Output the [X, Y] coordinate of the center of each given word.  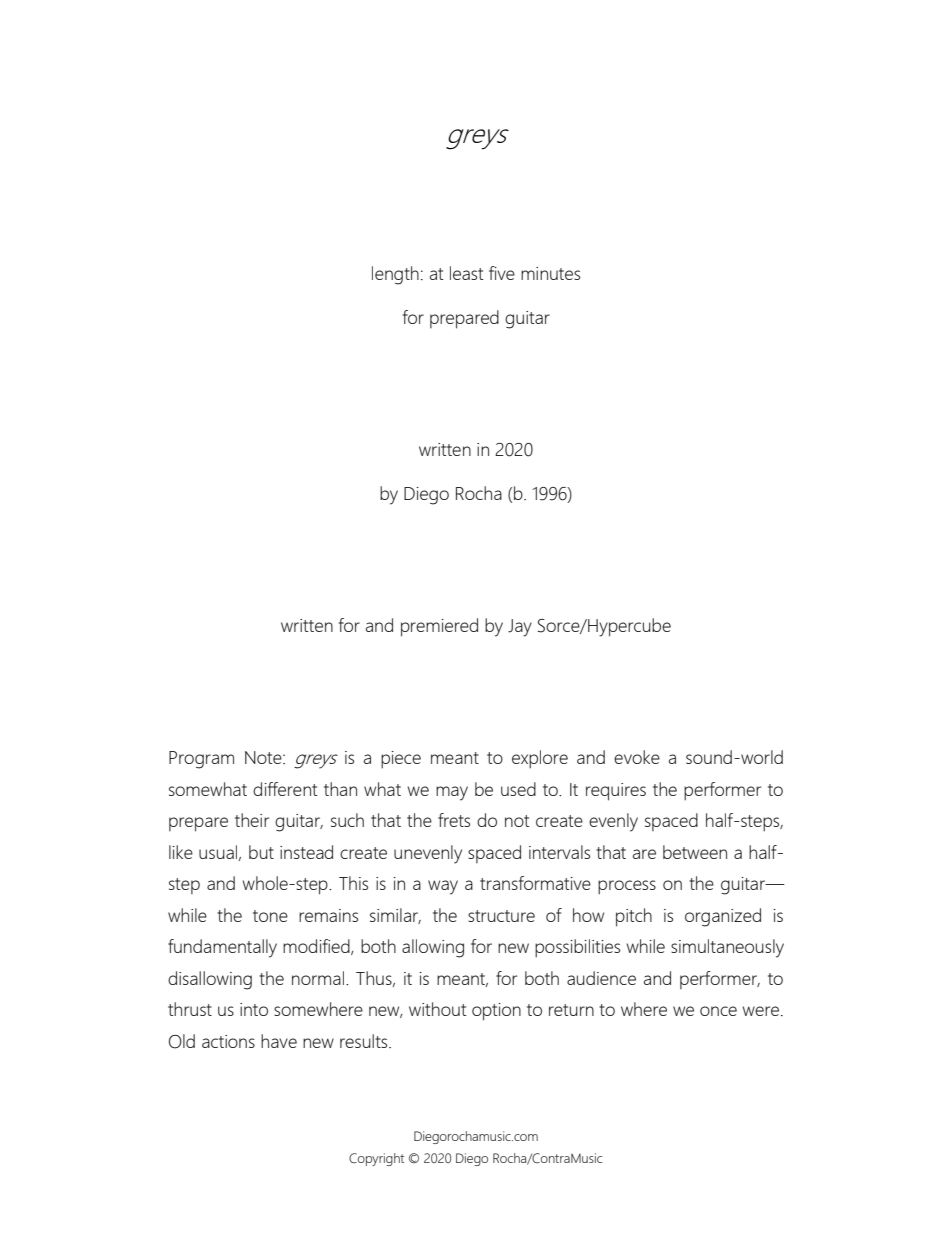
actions [228, 1041]
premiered [439, 627]
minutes [550, 273]
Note [264, 757]
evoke [637, 757]
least [467, 273]
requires [616, 792]
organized [723, 917]
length [395, 275]
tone [270, 916]
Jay [520, 628]
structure [501, 916]
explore [540, 759]
